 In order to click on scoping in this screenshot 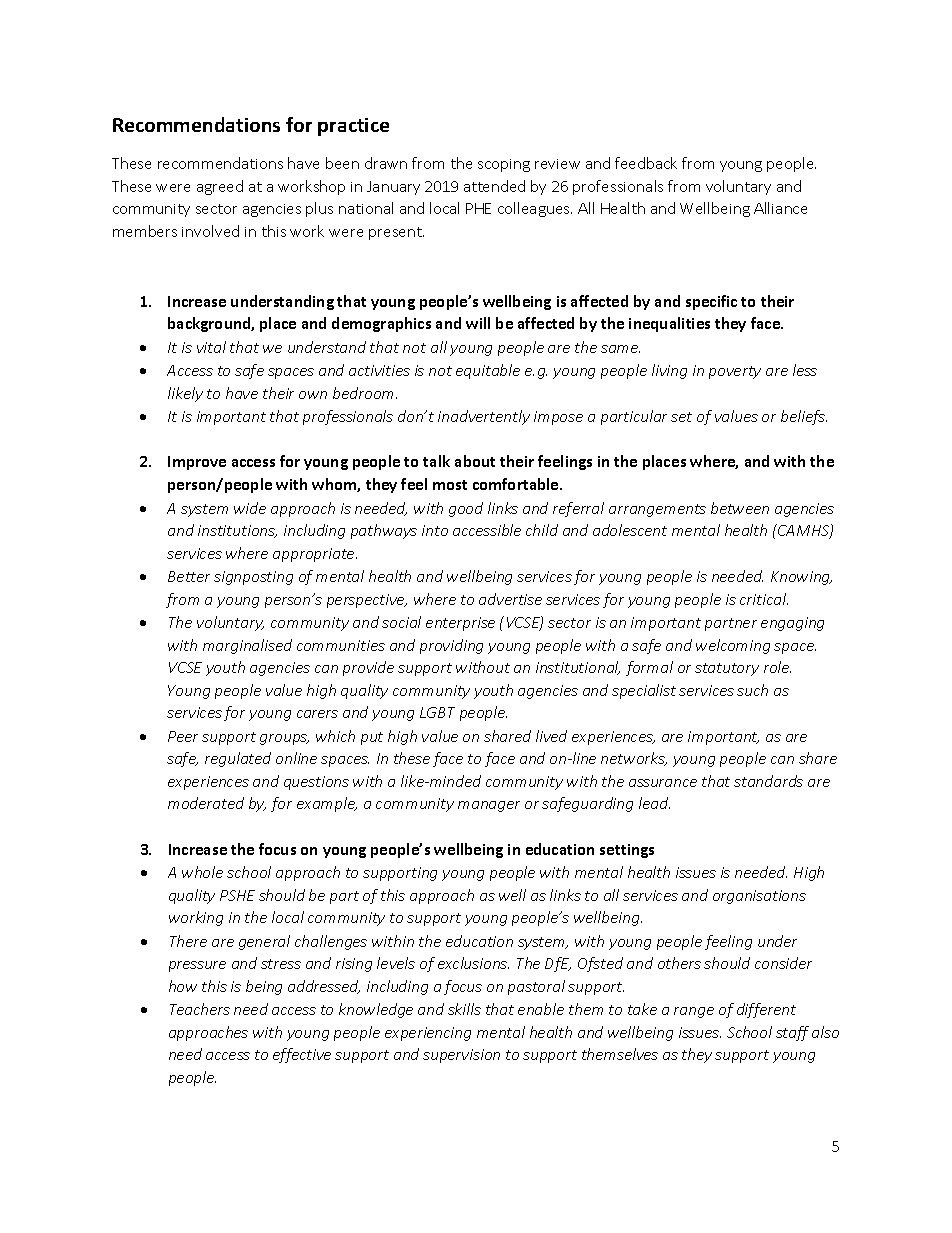, I will do `click(504, 165)`.
